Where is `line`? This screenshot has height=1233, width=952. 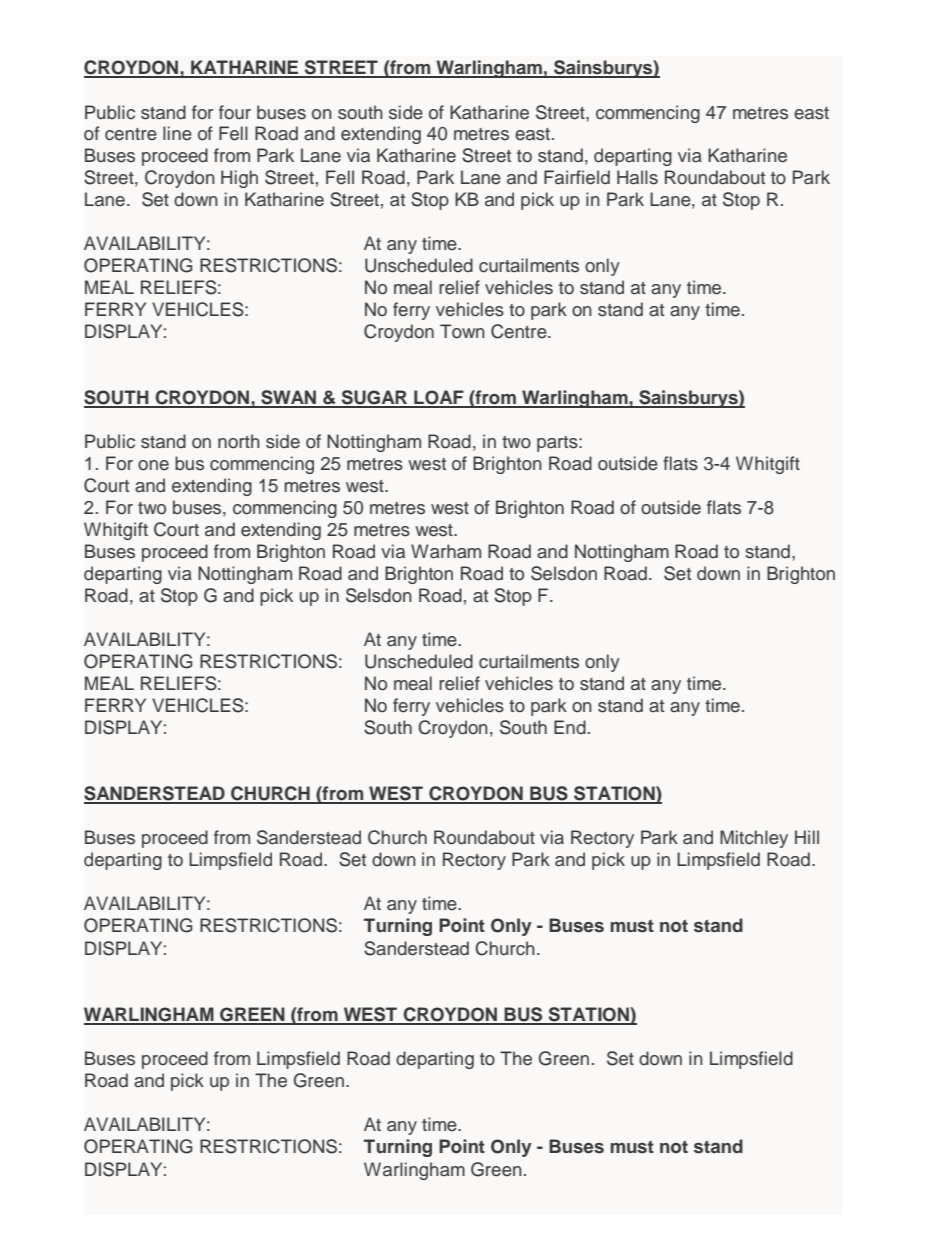
line is located at coordinates (177, 133).
